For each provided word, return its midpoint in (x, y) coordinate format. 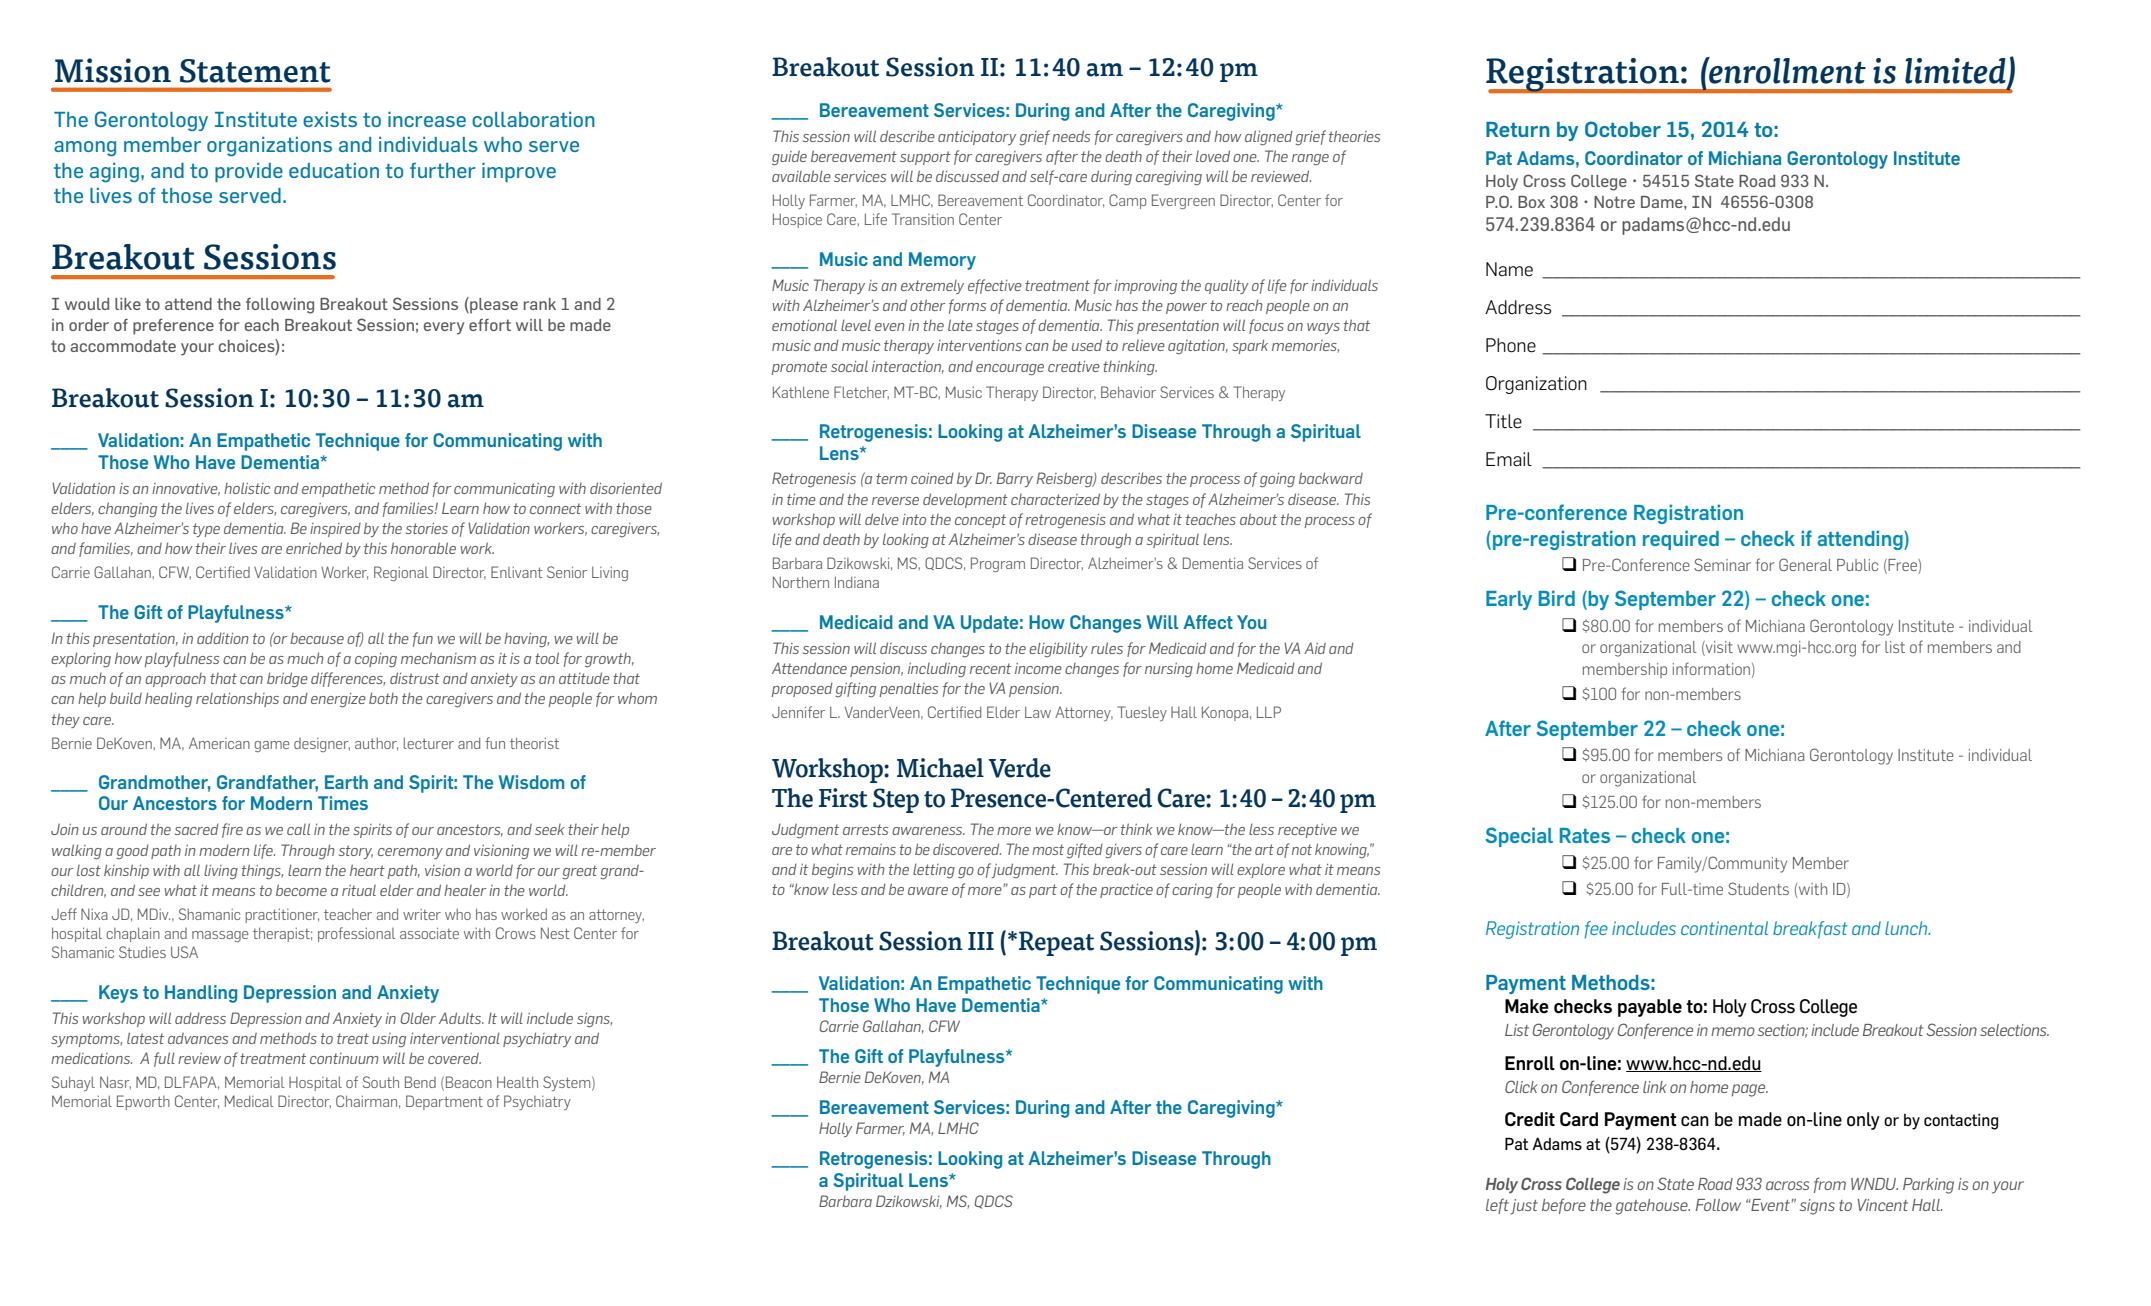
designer (322, 745)
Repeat (1055, 943)
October (1623, 129)
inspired (335, 530)
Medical (249, 1101)
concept (980, 521)
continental (1724, 928)
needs (1071, 136)
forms (967, 306)
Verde (1019, 768)
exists (330, 119)
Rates (1585, 835)
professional (356, 934)
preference (173, 327)
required (1681, 540)
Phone (1511, 345)
